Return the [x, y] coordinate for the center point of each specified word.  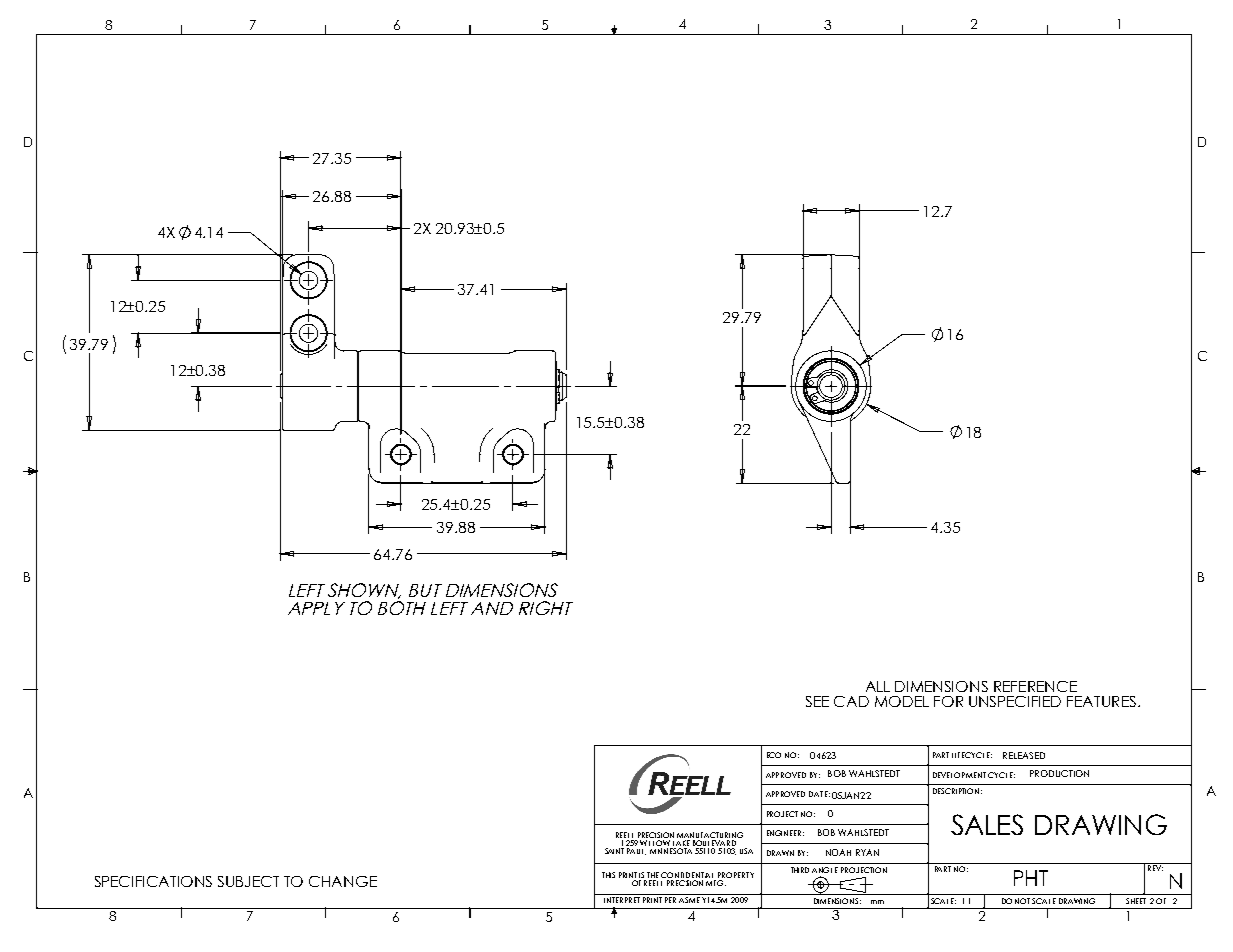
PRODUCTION [1059, 773]
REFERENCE [1035, 686]
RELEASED [1024, 755]
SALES [987, 824]
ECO [774, 755]
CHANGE [343, 881]
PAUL [636, 851]
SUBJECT [248, 881]
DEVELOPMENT [959, 775]
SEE [817, 701]
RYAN [867, 852]
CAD [851, 701]
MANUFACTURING [710, 836]
